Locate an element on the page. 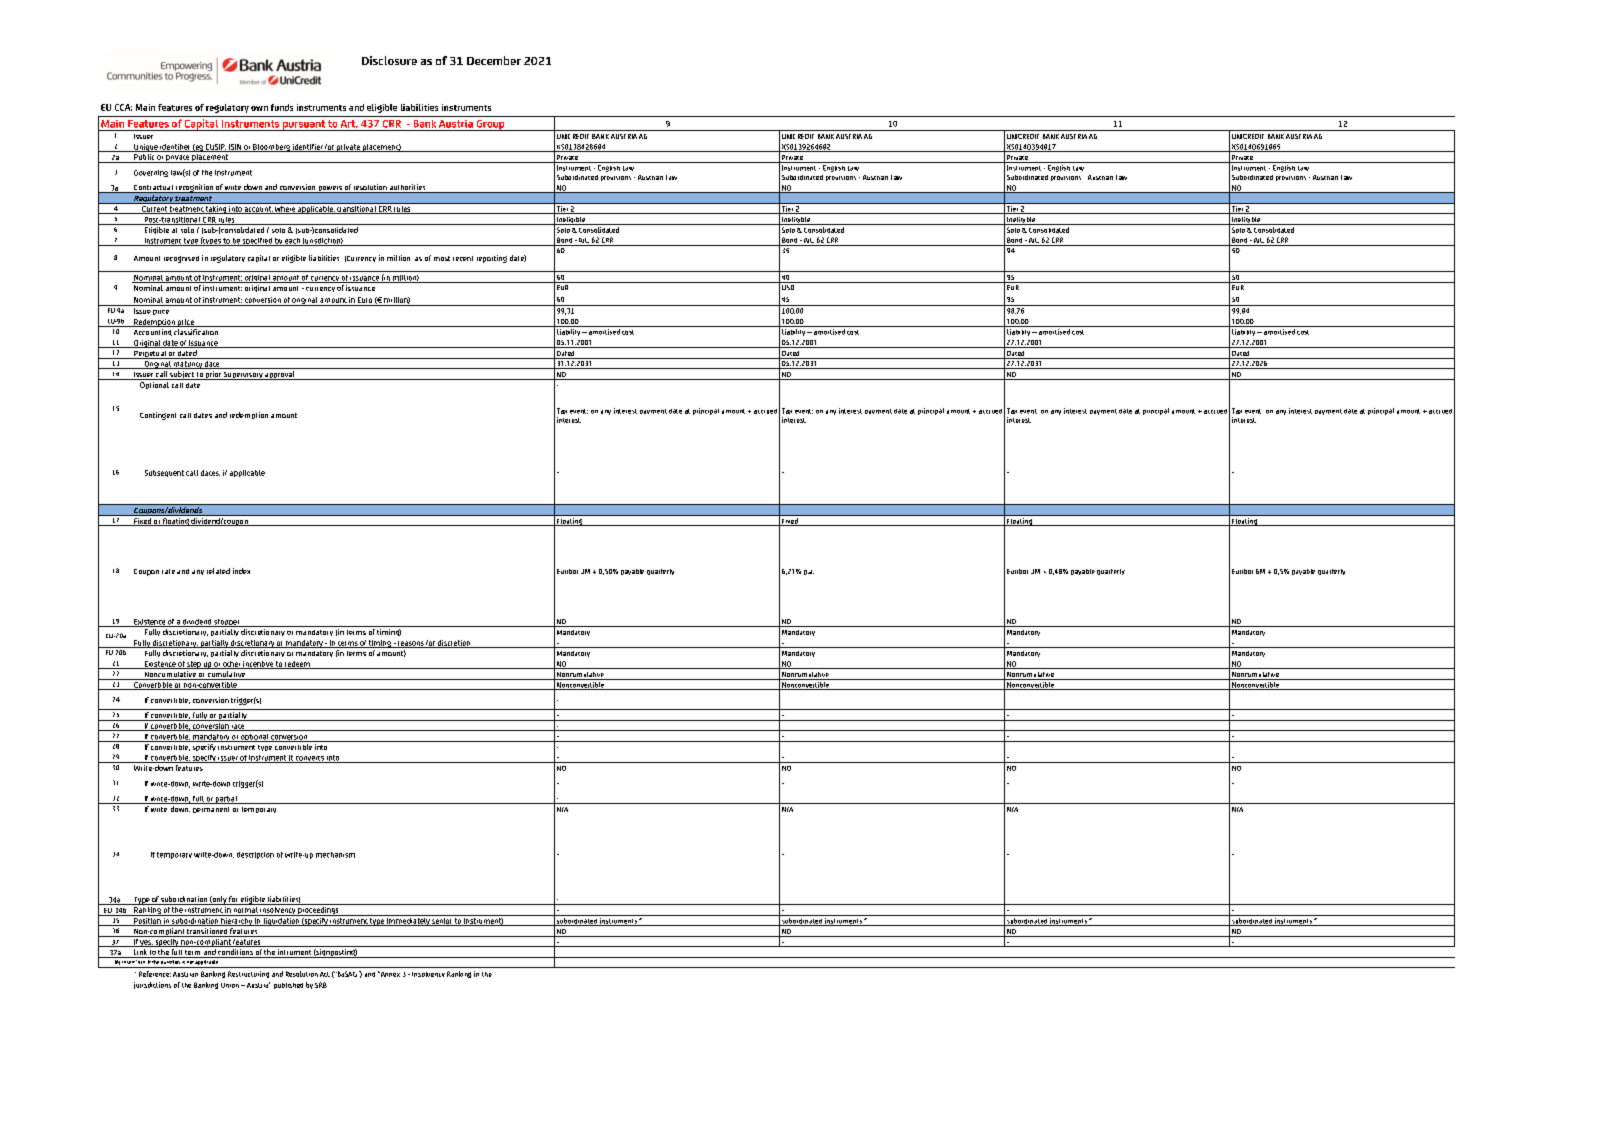 This page has height=1137, width=1607. funds is located at coordinates (282, 107).
